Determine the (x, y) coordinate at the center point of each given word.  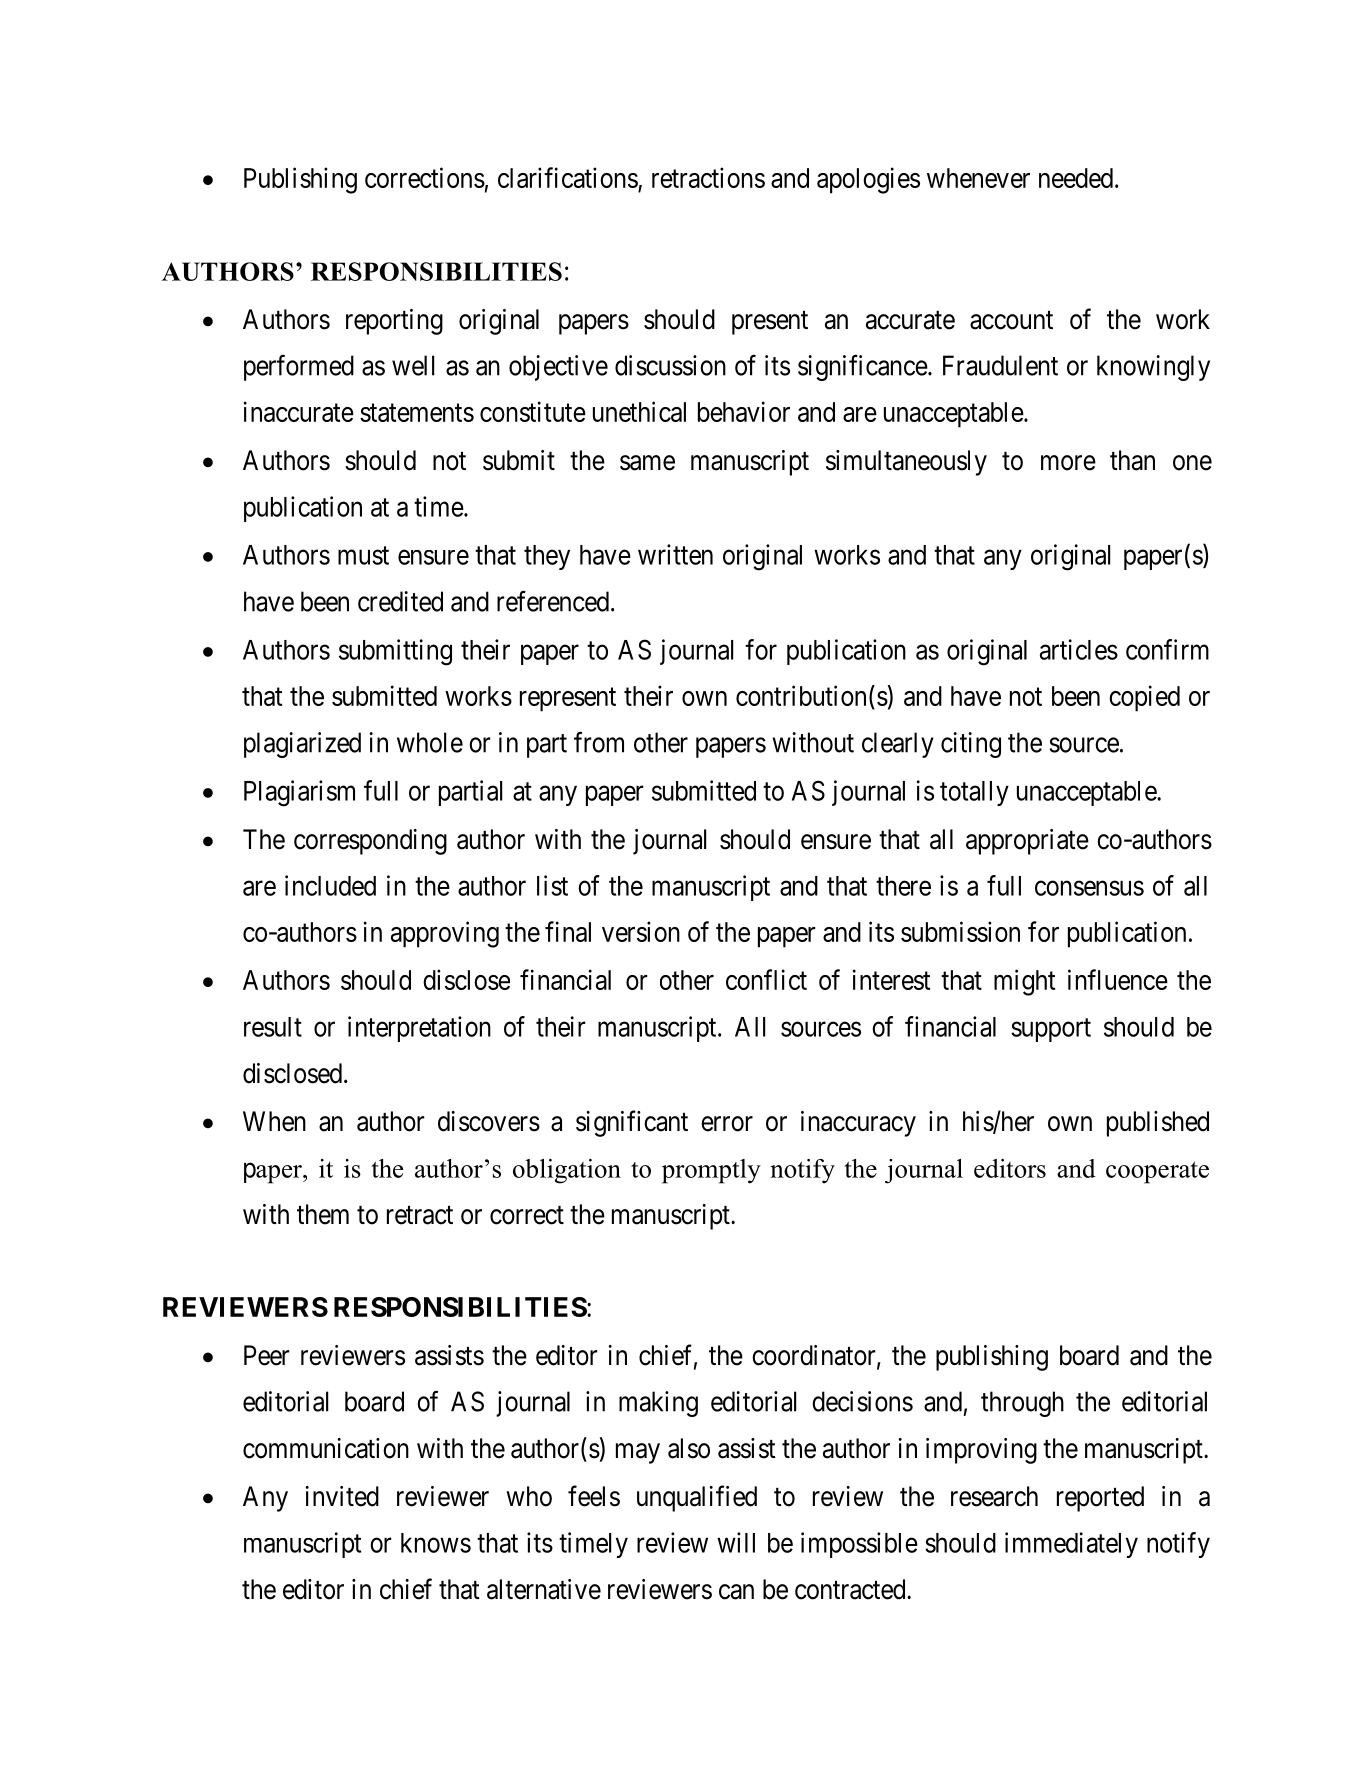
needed (1076, 178)
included (330, 885)
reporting (394, 322)
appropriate (1027, 842)
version (641, 931)
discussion (670, 365)
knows (436, 1543)
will (736, 1542)
